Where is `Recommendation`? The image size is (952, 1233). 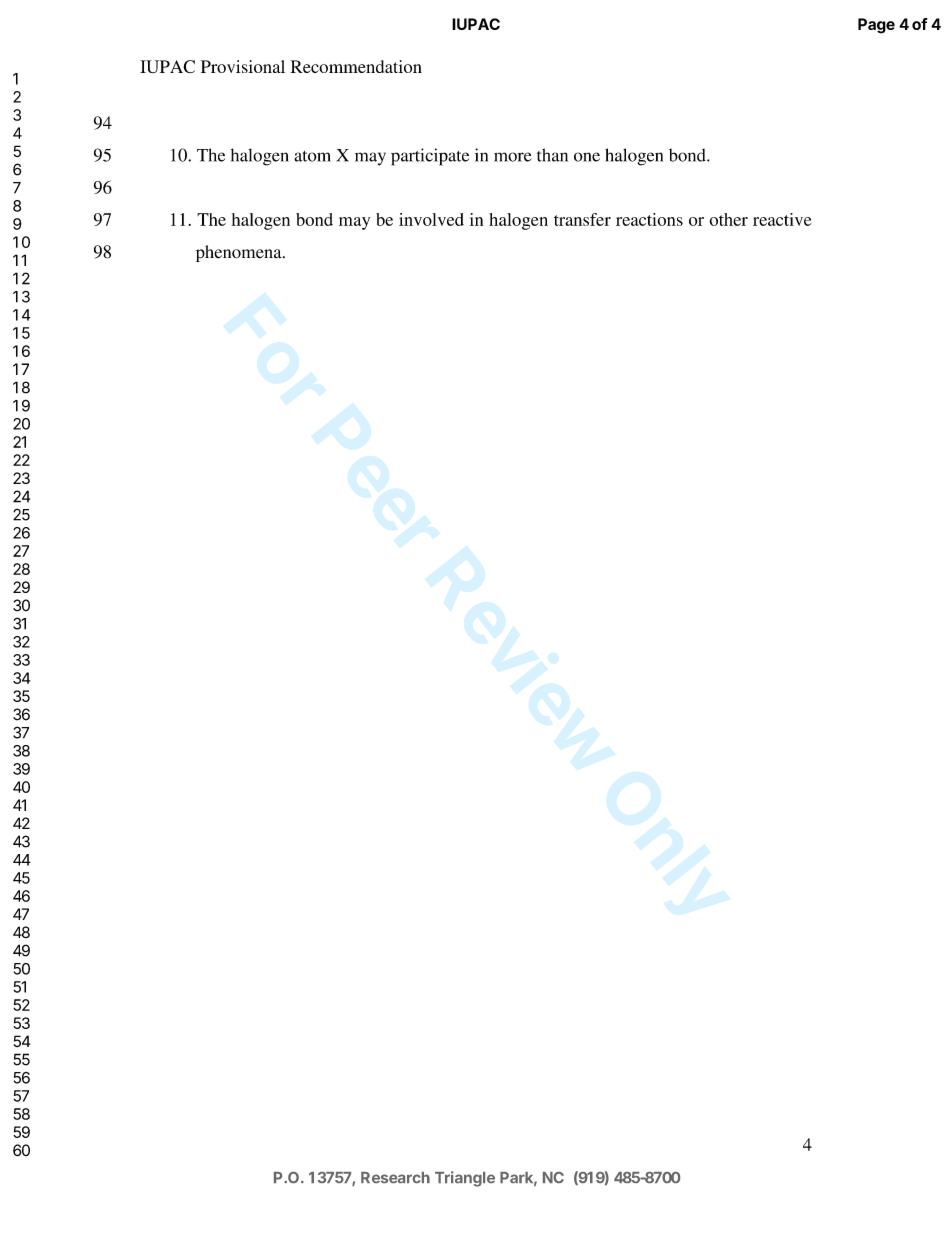 Recommendation is located at coordinates (356, 66).
